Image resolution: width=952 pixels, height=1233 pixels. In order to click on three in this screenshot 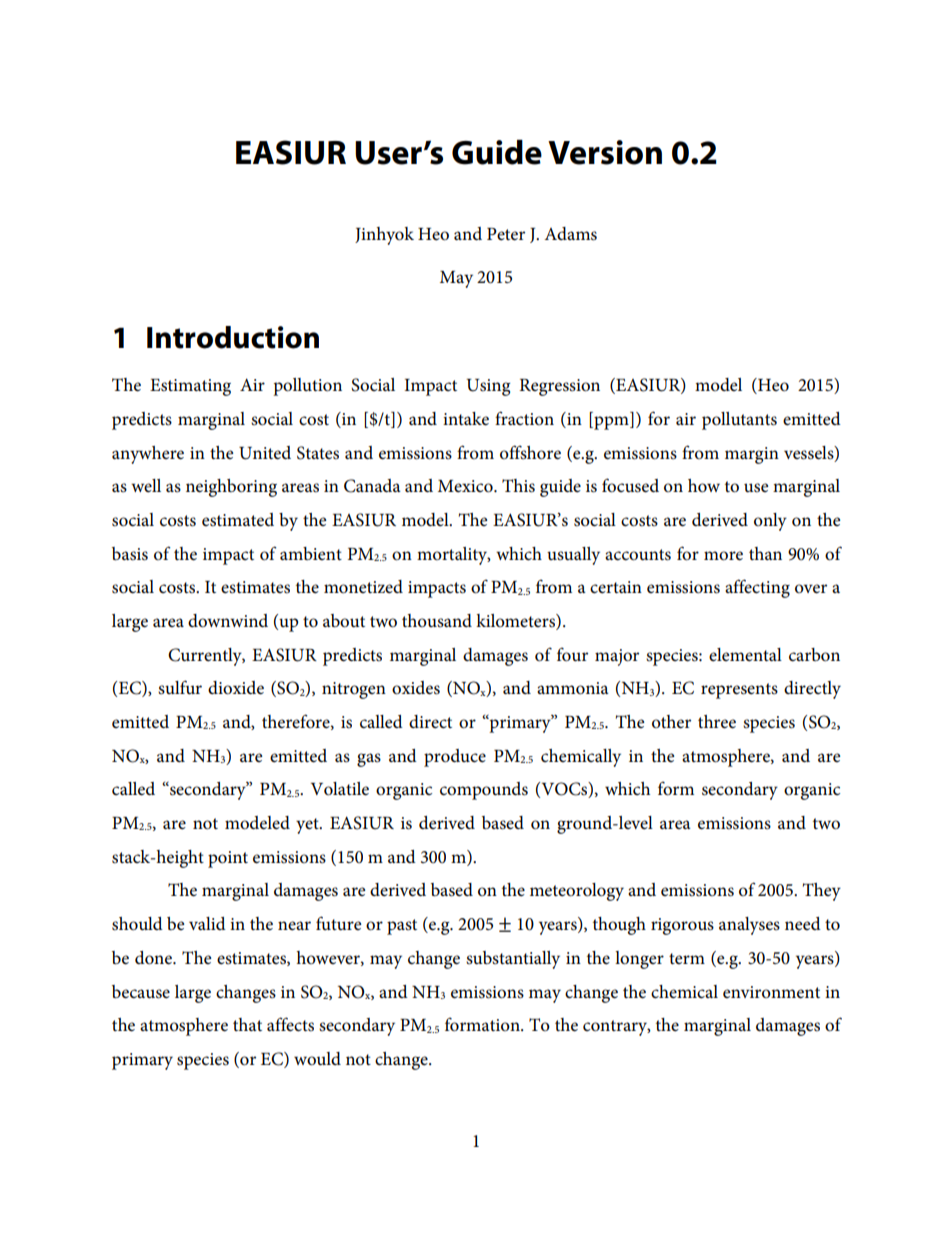, I will do `click(717, 722)`.
